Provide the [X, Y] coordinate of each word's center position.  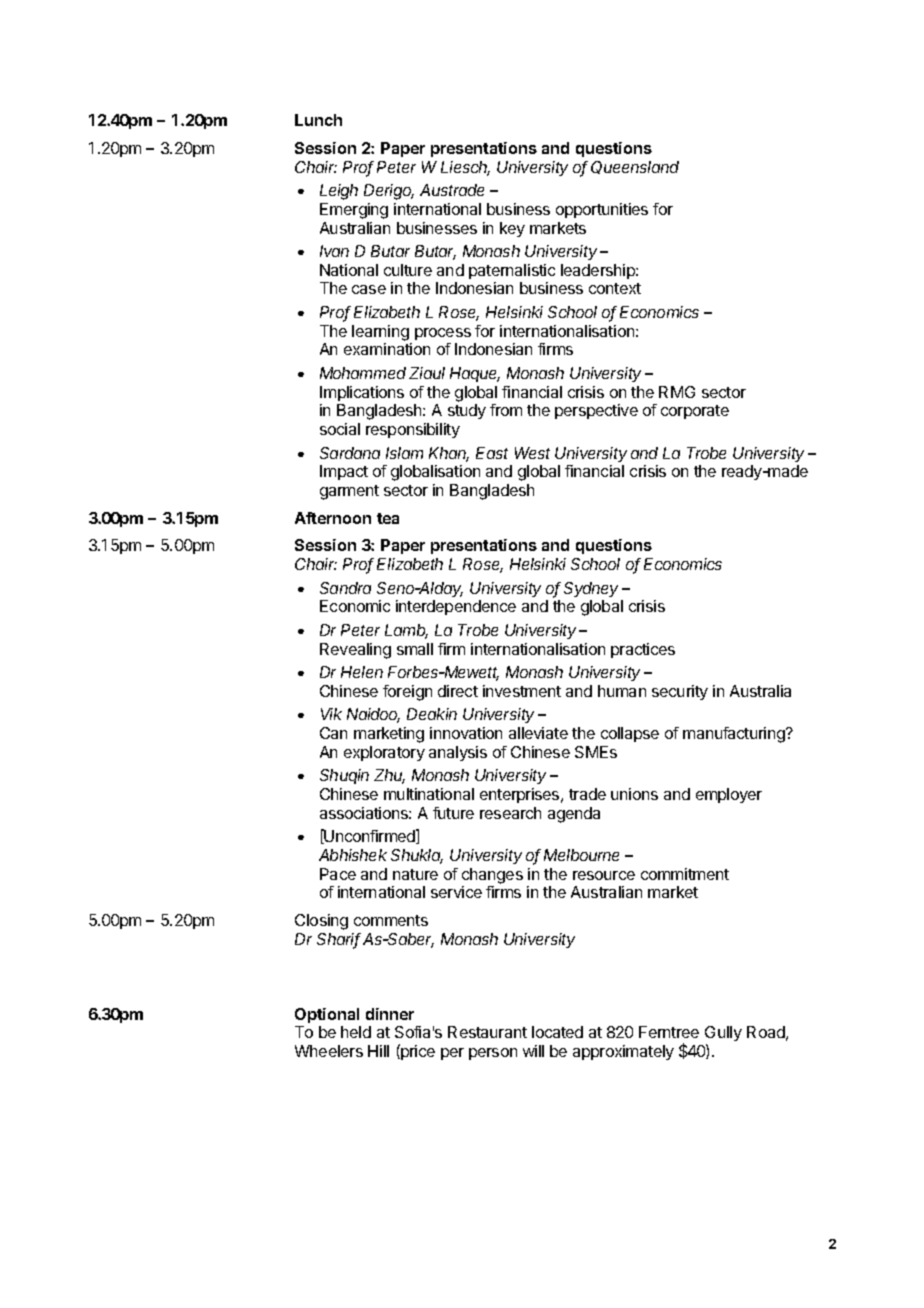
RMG [677, 392]
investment [522, 691]
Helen [362, 672]
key [512, 229]
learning [380, 333]
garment [349, 492]
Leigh [339, 192]
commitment [685, 874]
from [506, 410]
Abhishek [353, 855]
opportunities [602, 210]
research [510, 813]
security [680, 692]
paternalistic [512, 271]
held [356, 1032]
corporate [695, 412]
